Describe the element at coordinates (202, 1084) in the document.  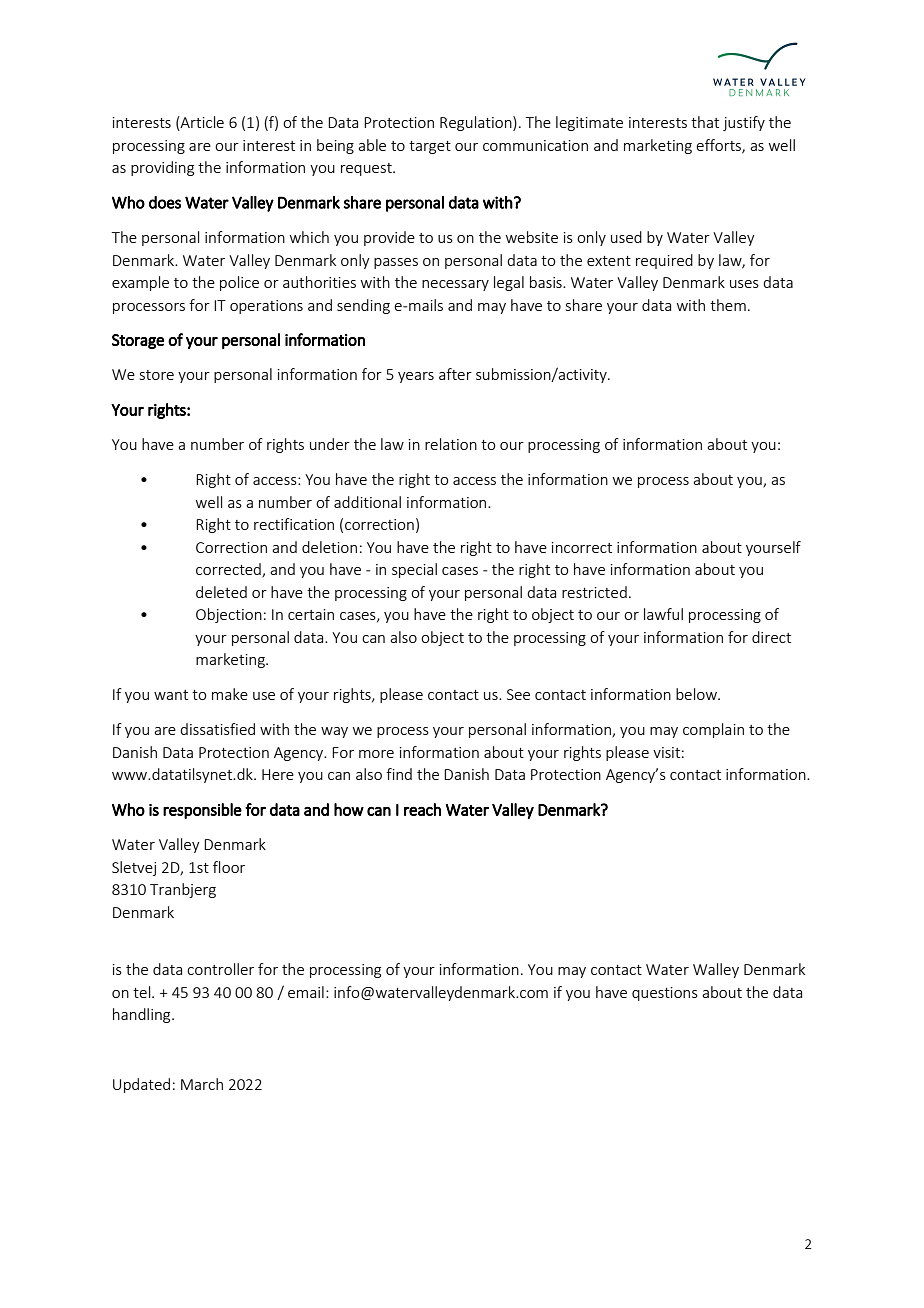
I see `March` at that location.
